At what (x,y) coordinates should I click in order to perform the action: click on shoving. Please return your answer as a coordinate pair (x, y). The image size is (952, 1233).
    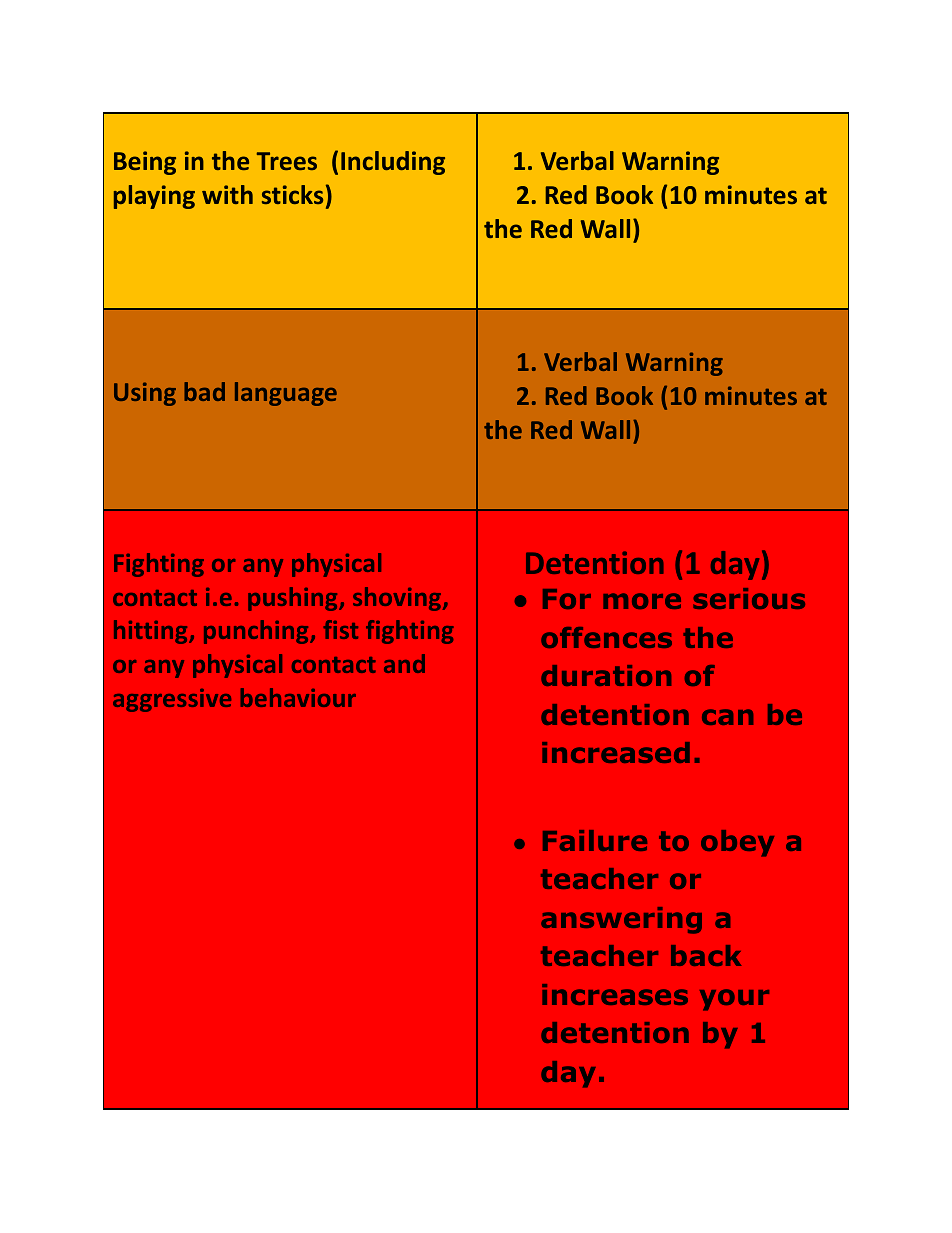
    Looking at the image, I should click on (398, 599).
